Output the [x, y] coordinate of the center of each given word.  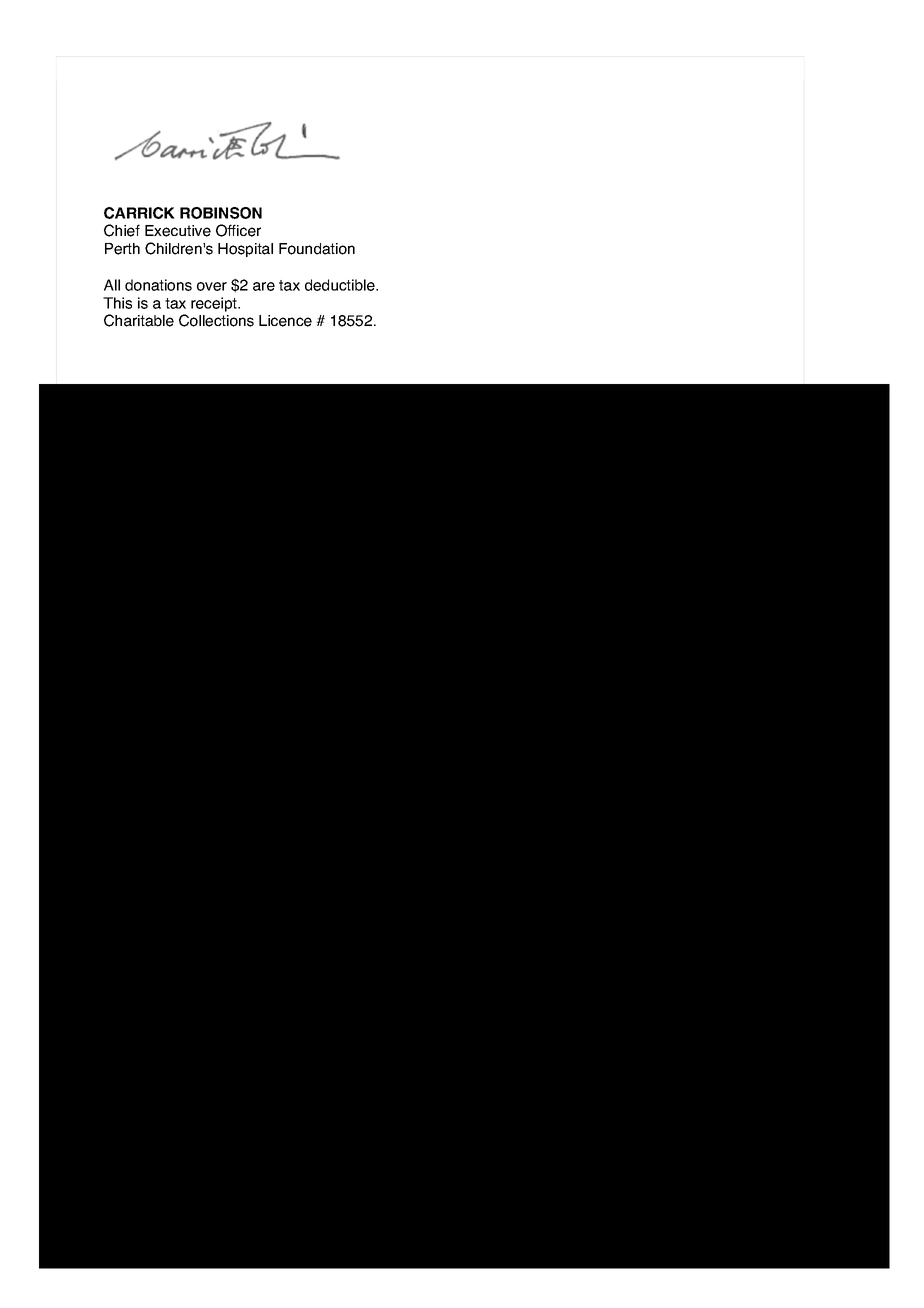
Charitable [139, 320]
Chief [122, 230]
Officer [238, 230]
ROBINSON [221, 213]
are [264, 286]
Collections [216, 320]
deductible [341, 285]
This [117, 303]
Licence [285, 321]
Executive [178, 231]
